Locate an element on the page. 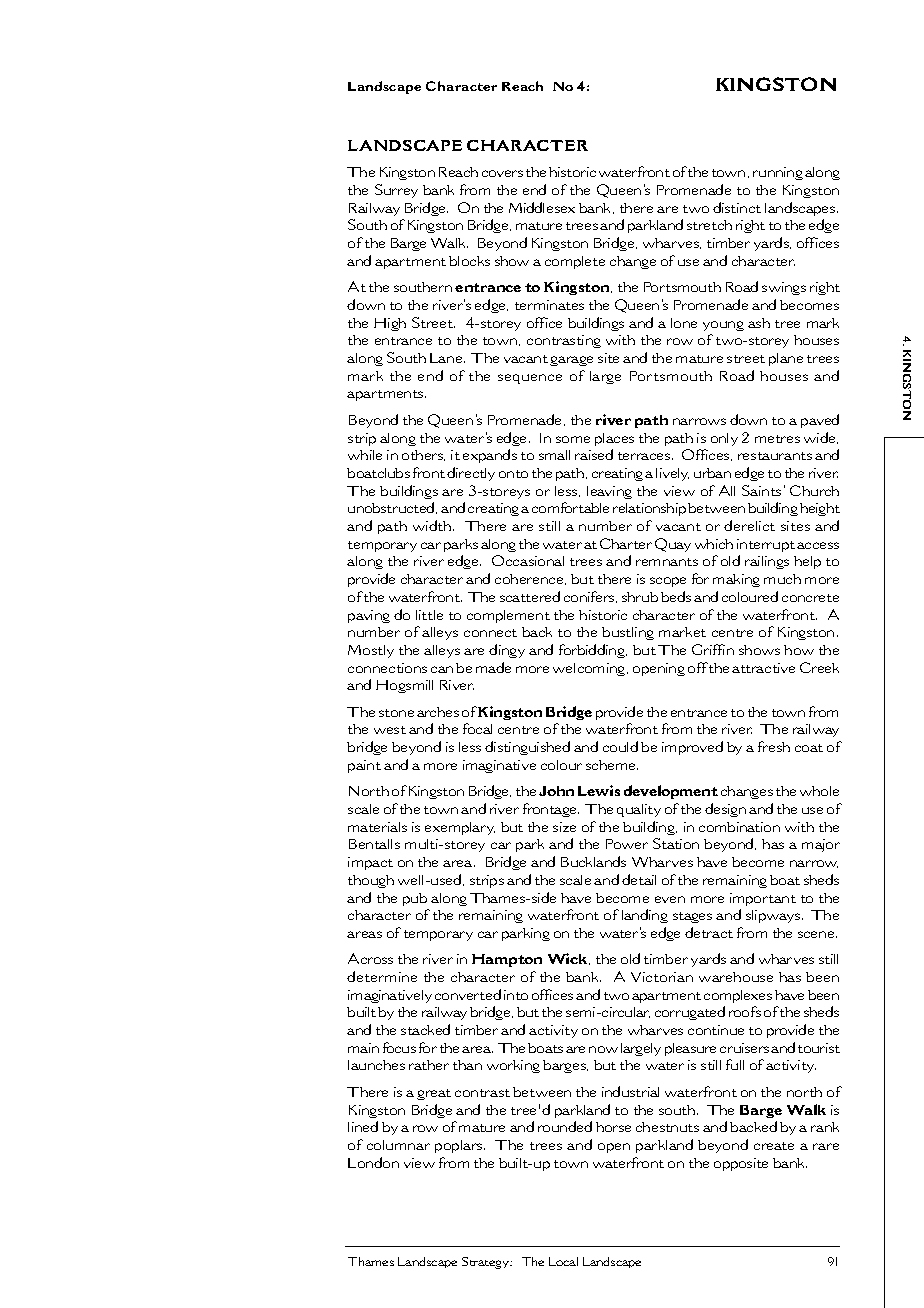  arches is located at coordinates (438, 712).
